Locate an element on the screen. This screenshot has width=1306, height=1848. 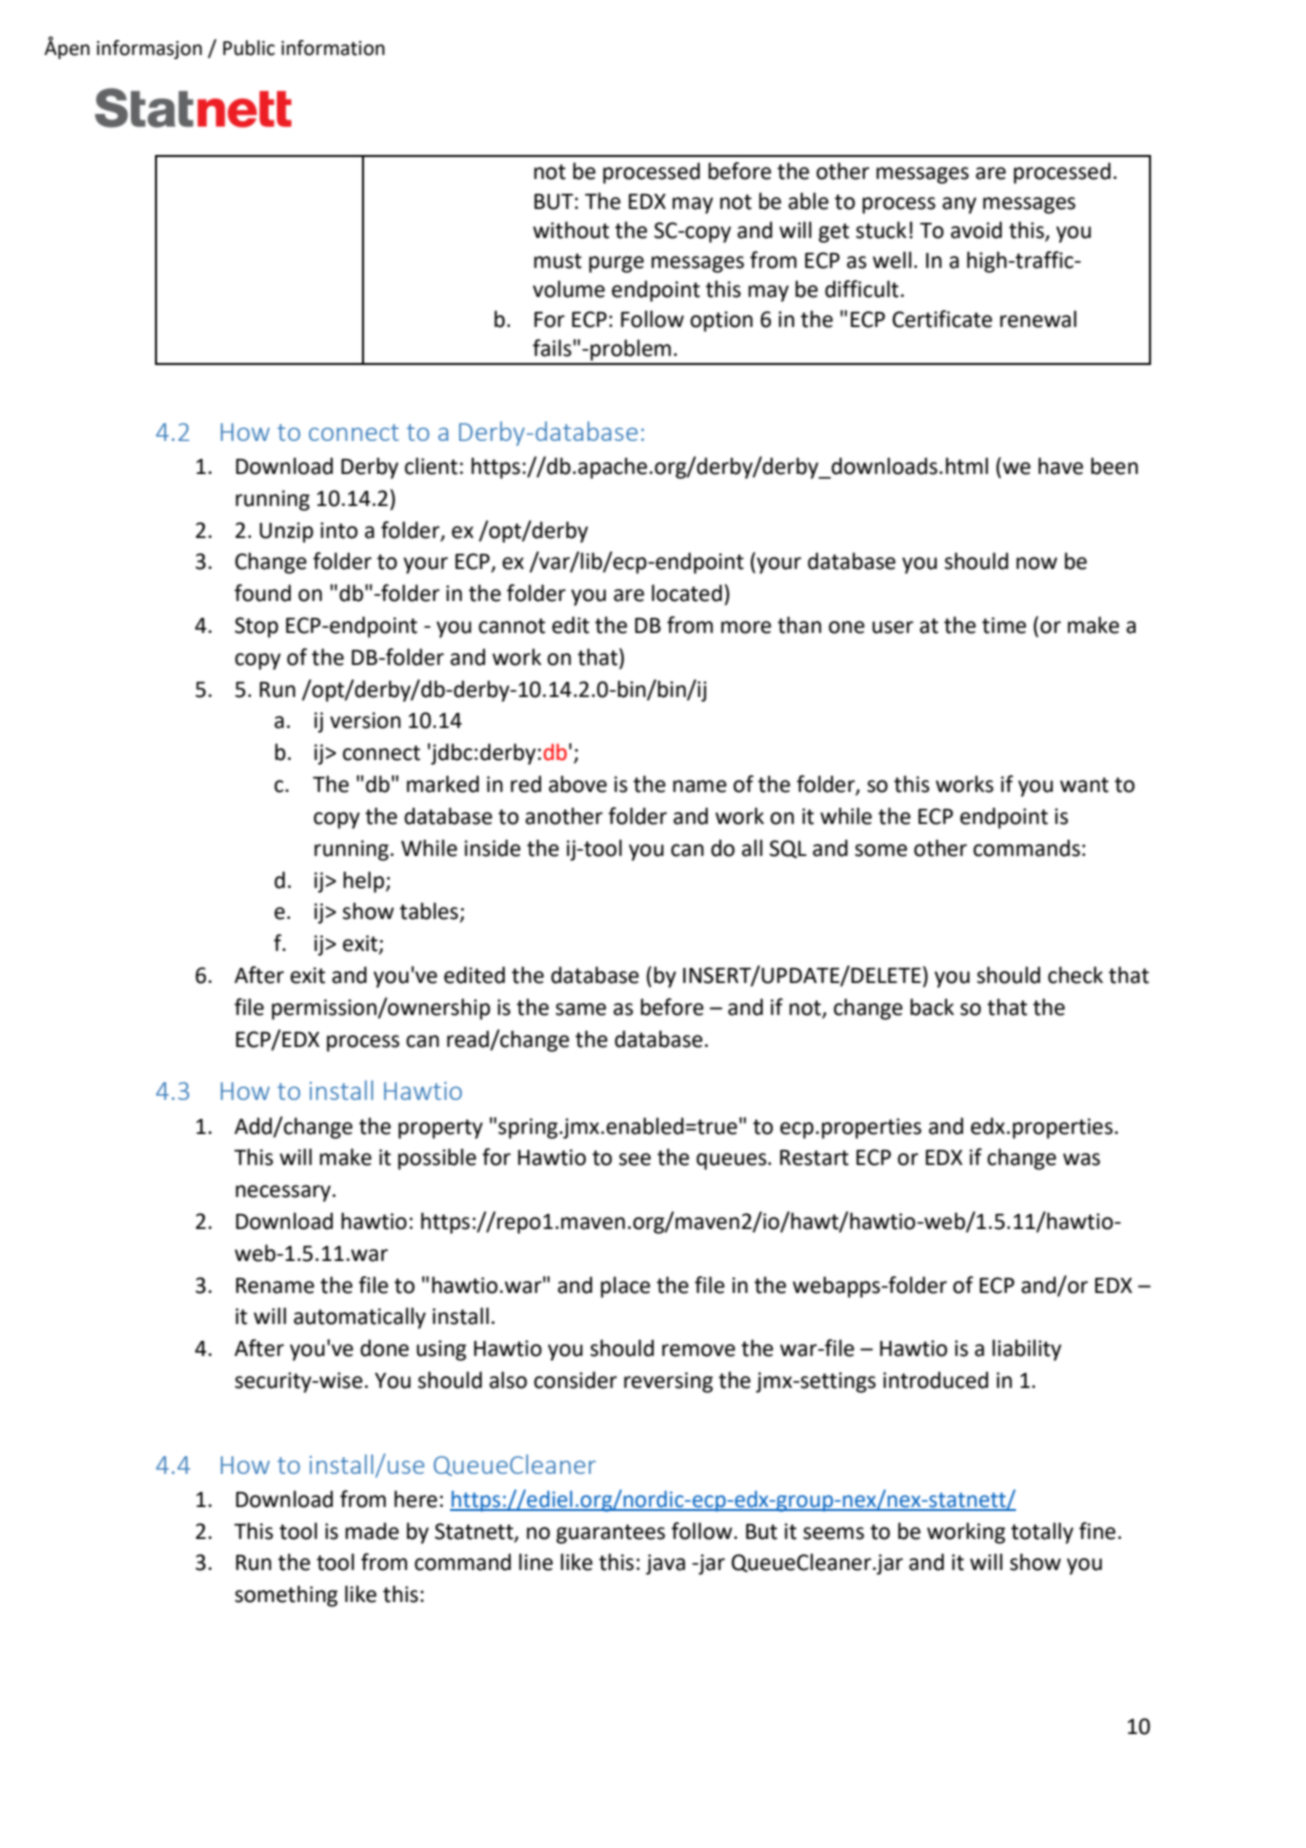
property is located at coordinates (440, 1129).
